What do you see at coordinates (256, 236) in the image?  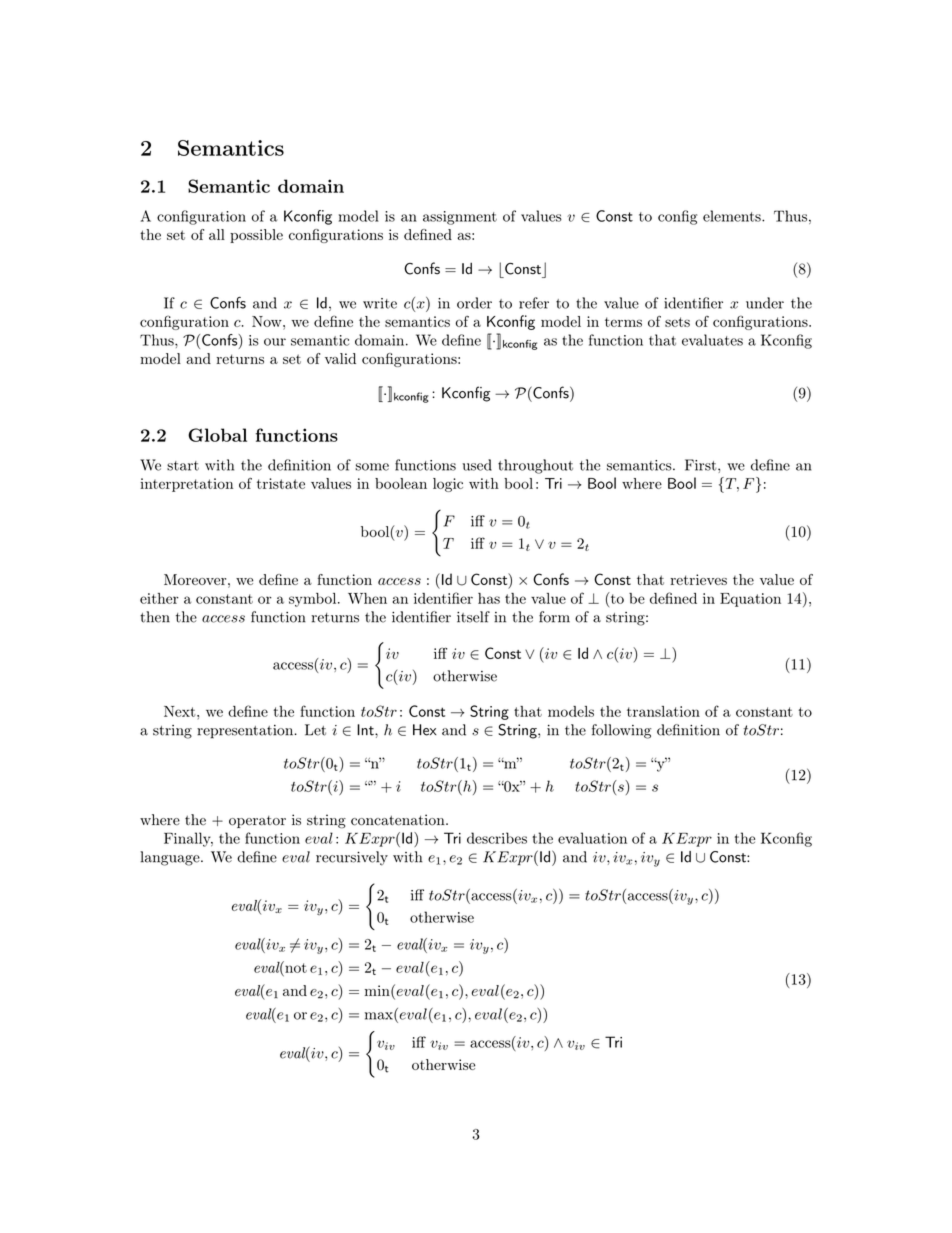 I see `possible` at bounding box center [256, 236].
